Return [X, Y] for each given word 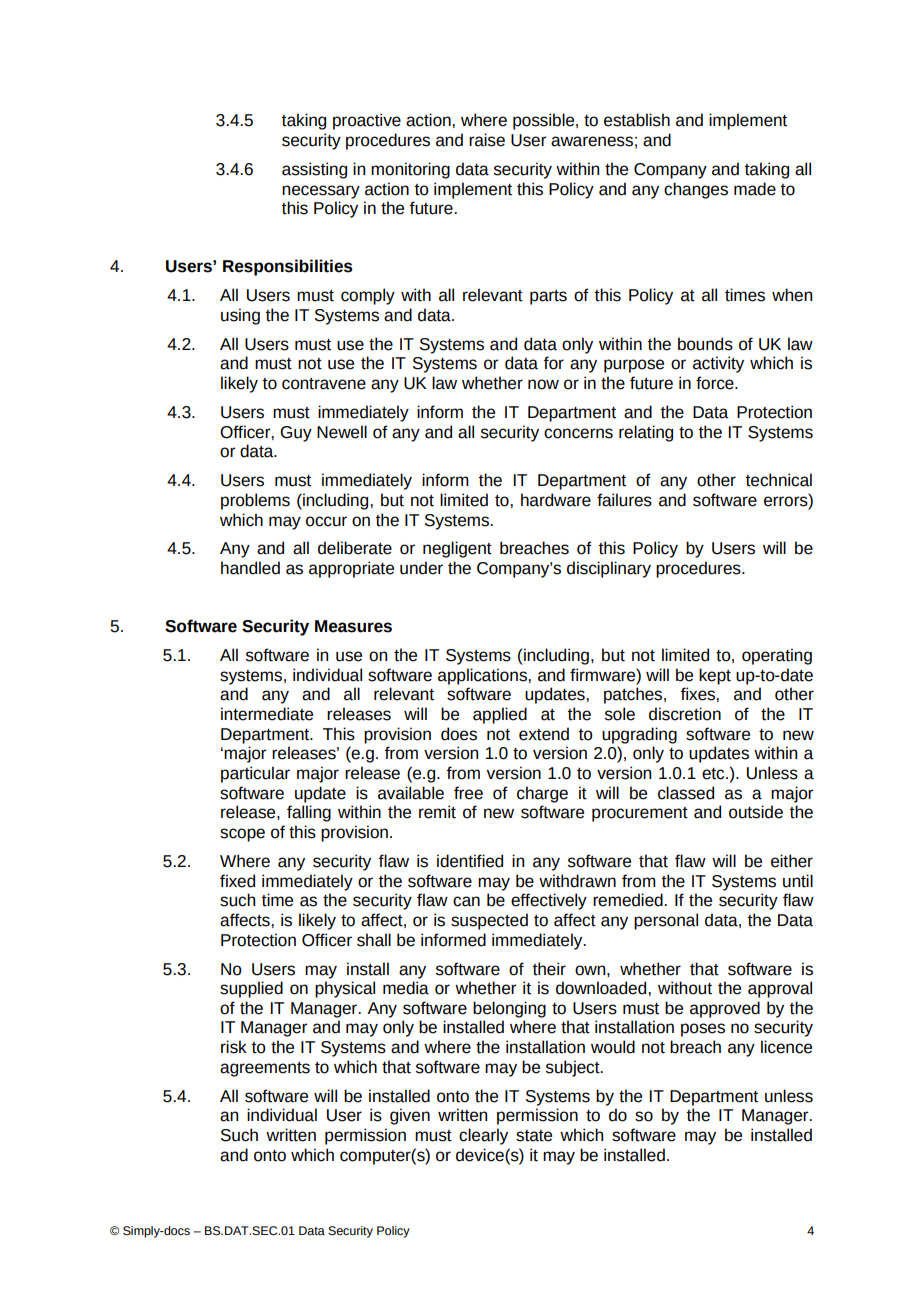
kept [715, 676]
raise [487, 140]
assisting [314, 170]
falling [309, 813]
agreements [265, 1069]
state [534, 1136]
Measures [353, 626]
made [755, 189]
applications [483, 676]
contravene [324, 384]
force [716, 383]
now [543, 384]
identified [470, 861]
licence [786, 1047]
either [792, 861]
